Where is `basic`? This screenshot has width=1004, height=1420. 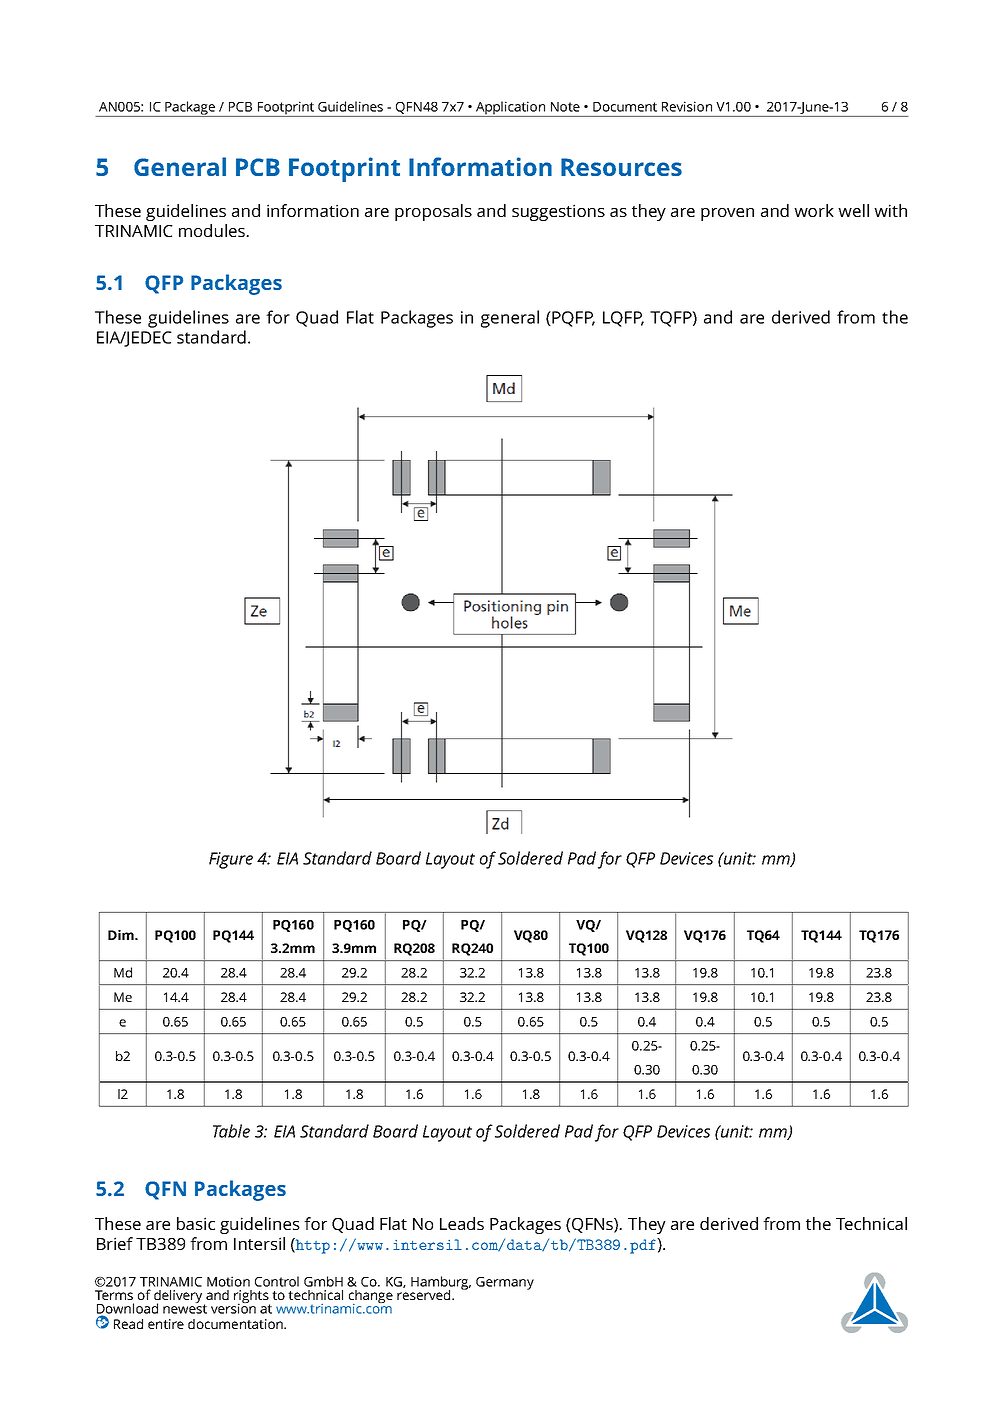 basic is located at coordinates (196, 1223).
